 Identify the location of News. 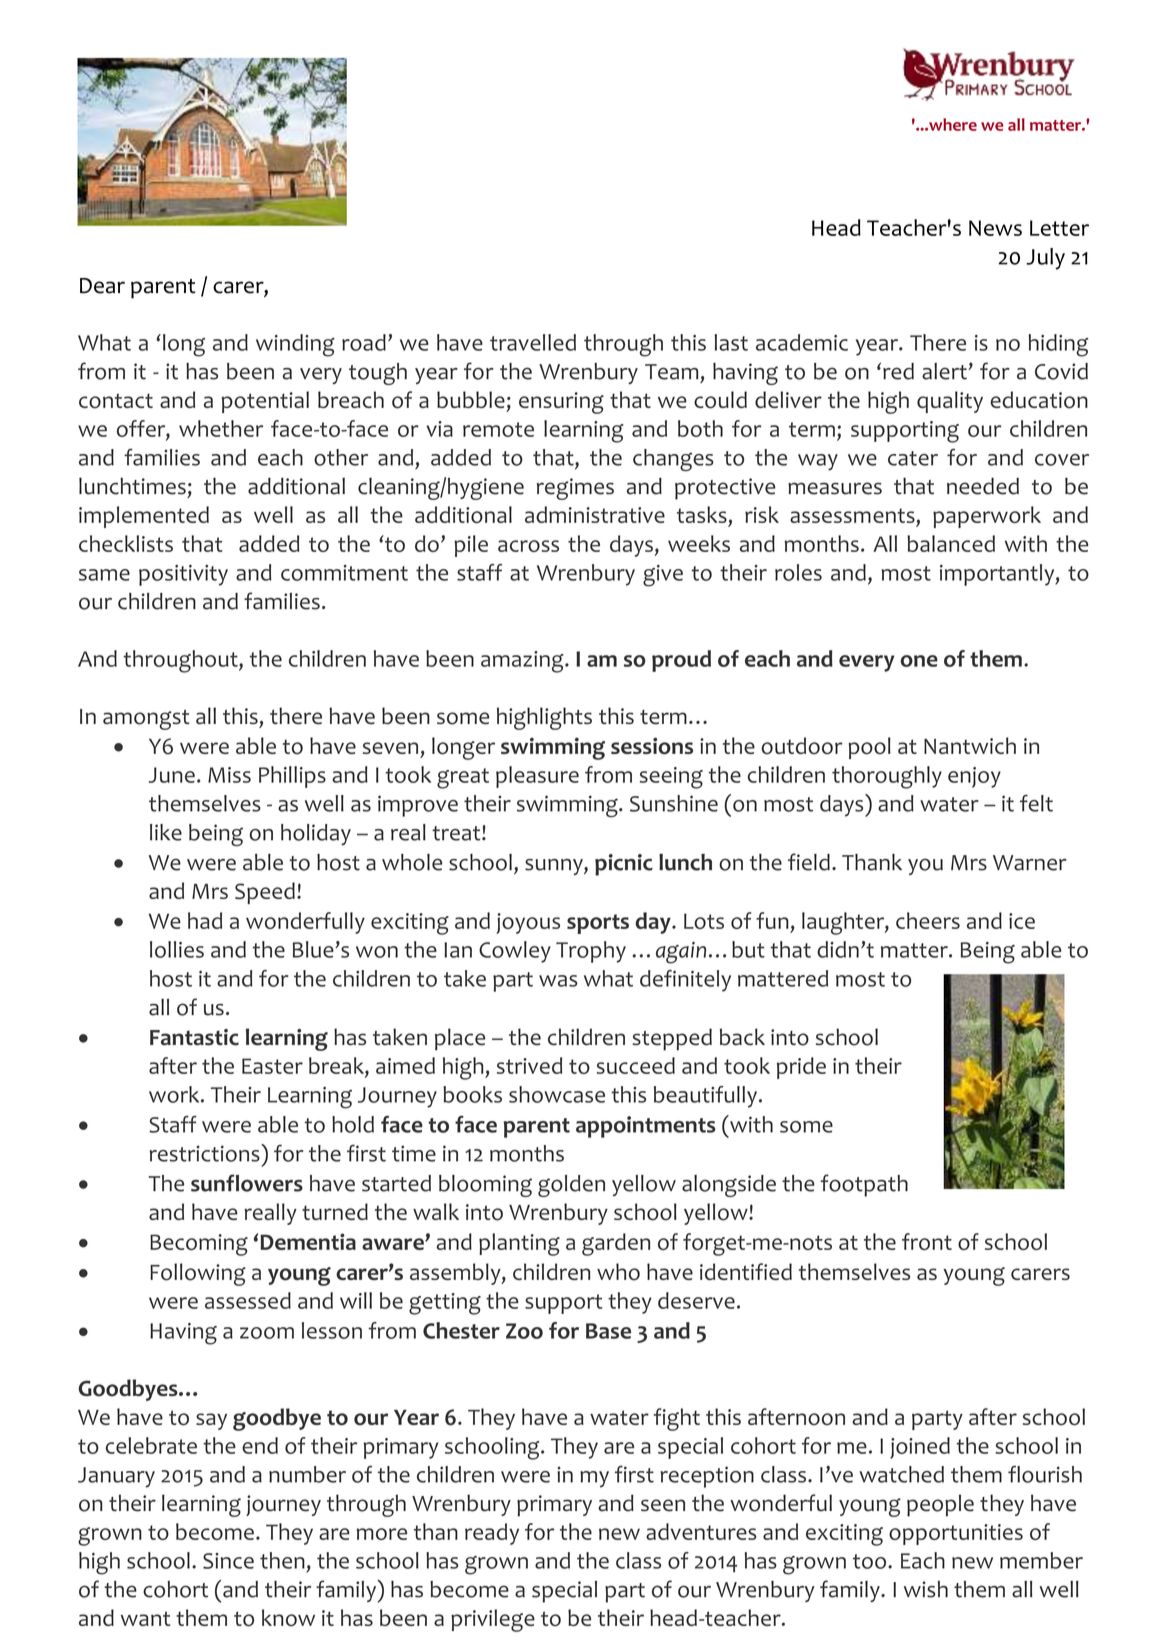
(995, 228).
